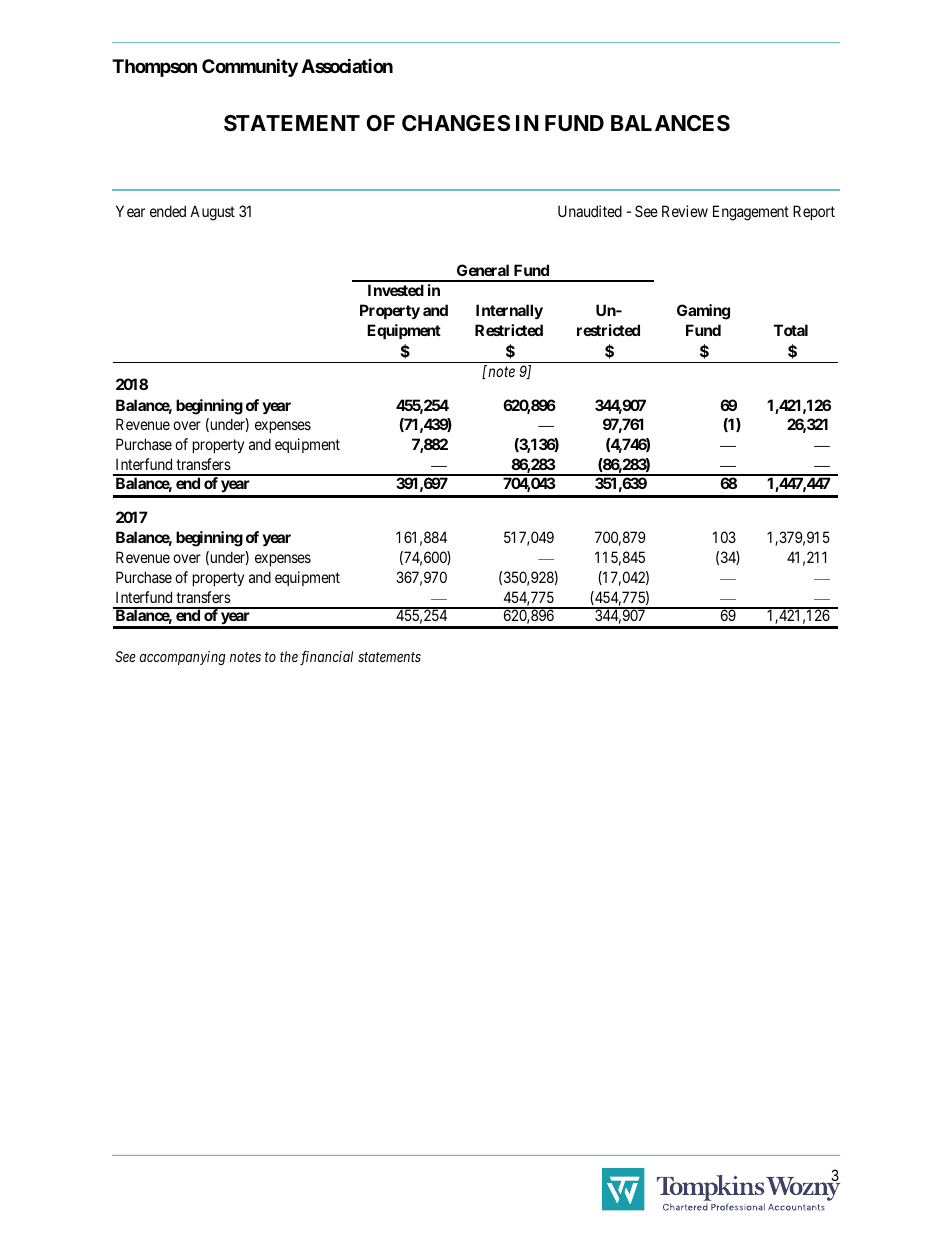 This screenshot has width=952, height=1233. What do you see at coordinates (326, 658) in the screenshot?
I see `financial` at bounding box center [326, 658].
